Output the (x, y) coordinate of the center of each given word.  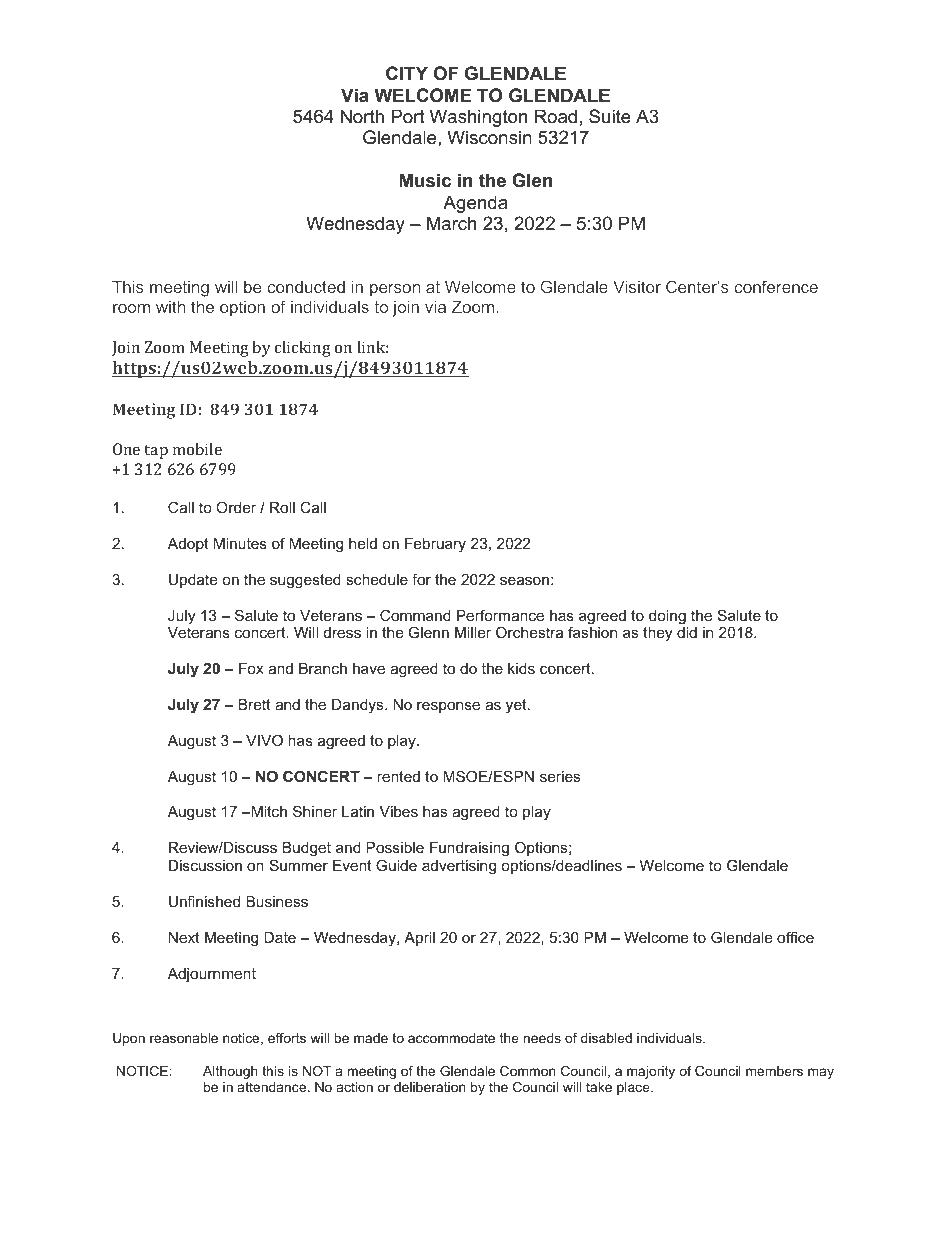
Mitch (268, 811)
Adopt (188, 545)
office (795, 937)
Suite (610, 116)
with (170, 306)
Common (528, 1071)
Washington (478, 118)
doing (667, 617)
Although (230, 1072)
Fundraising (469, 849)
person (395, 290)
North (362, 116)
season (524, 580)
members (774, 1071)
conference (776, 286)
